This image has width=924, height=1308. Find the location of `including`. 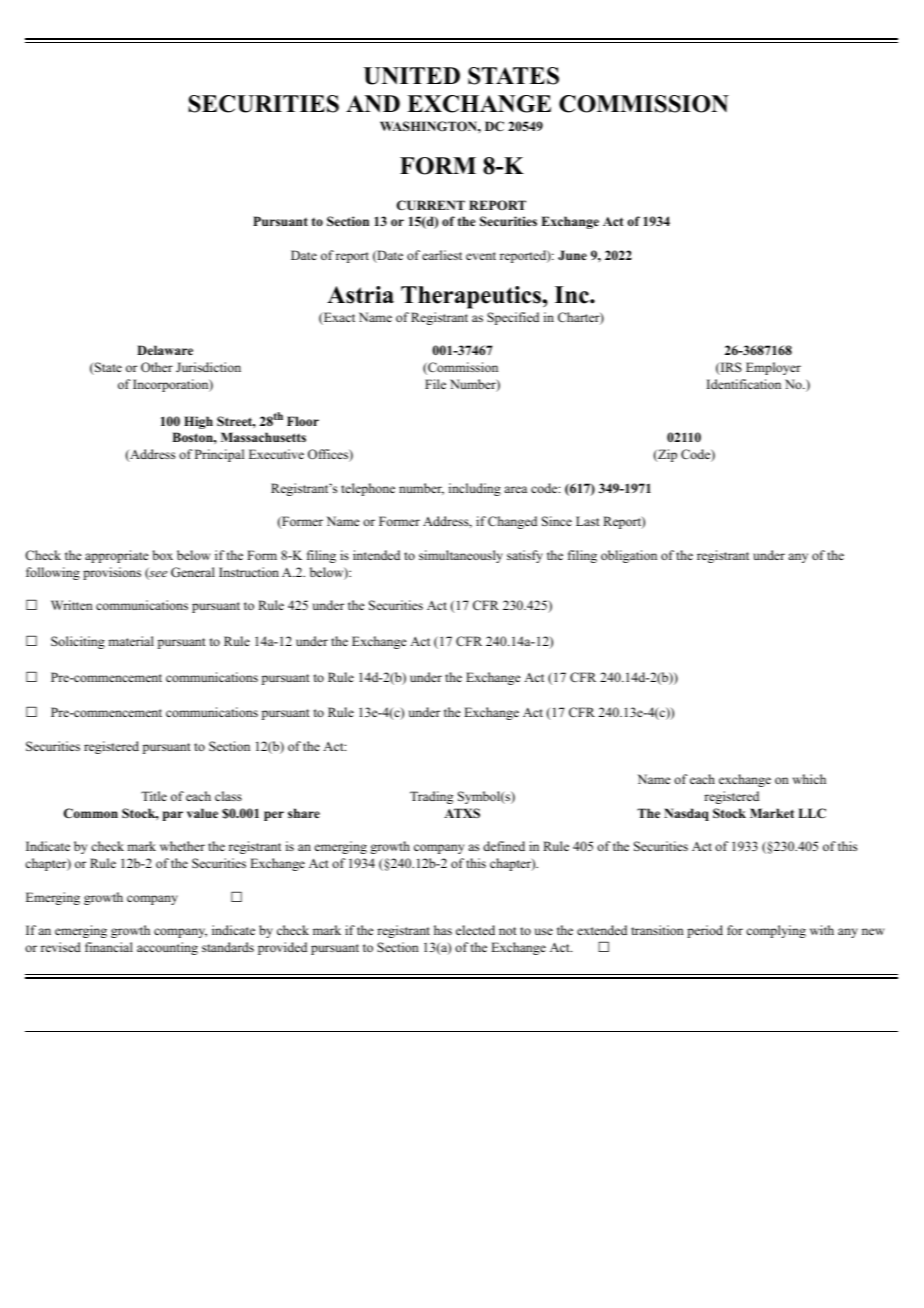

including is located at coordinates (475, 489).
